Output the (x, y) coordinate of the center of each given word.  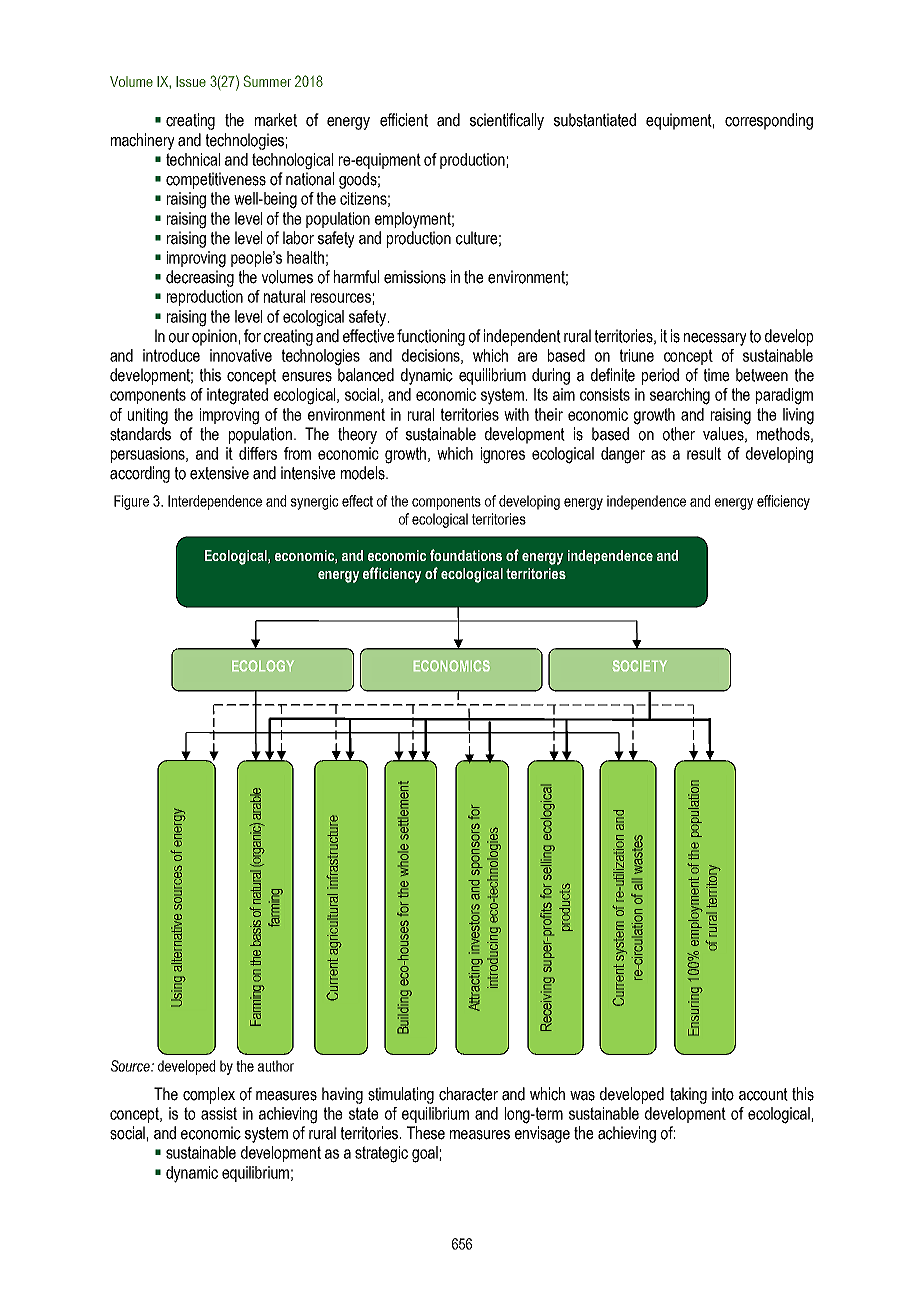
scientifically (507, 121)
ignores (503, 455)
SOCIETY (640, 665)
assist (219, 1113)
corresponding (769, 121)
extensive (219, 473)
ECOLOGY (263, 665)
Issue (191, 81)
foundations (466, 555)
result (704, 453)
